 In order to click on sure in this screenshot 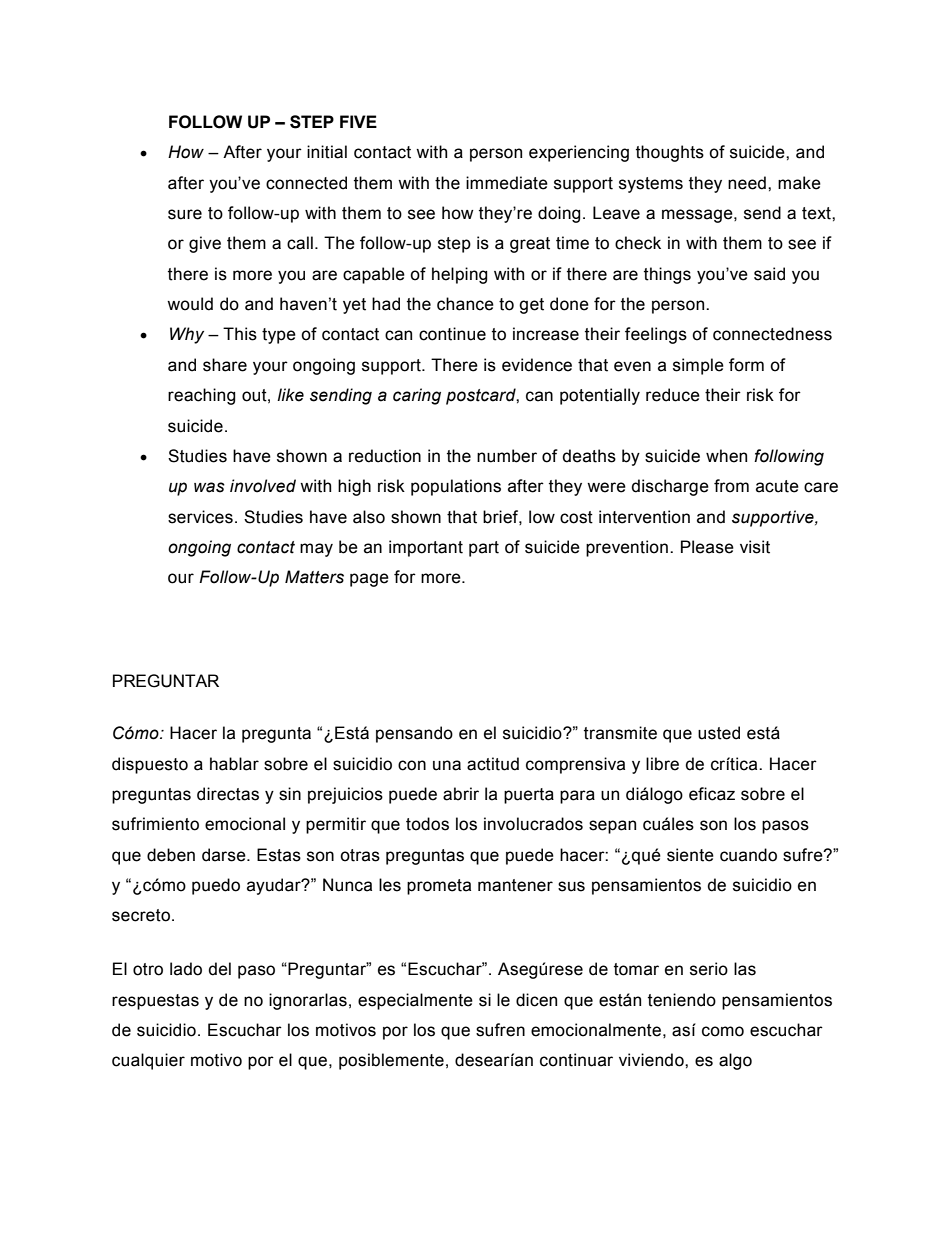, I will do `click(185, 214)`.
